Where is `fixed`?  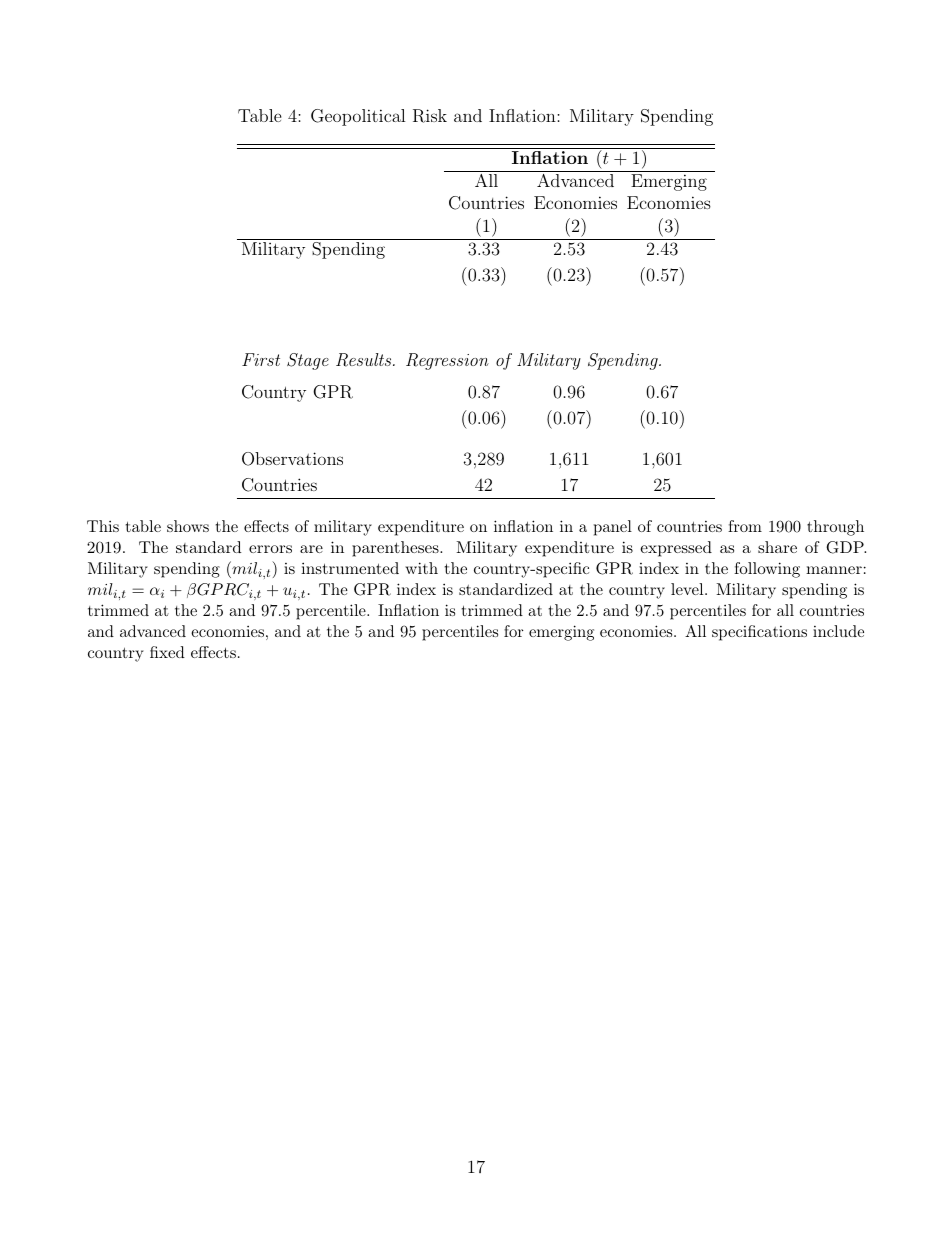
fixed is located at coordinates (167, 652).
